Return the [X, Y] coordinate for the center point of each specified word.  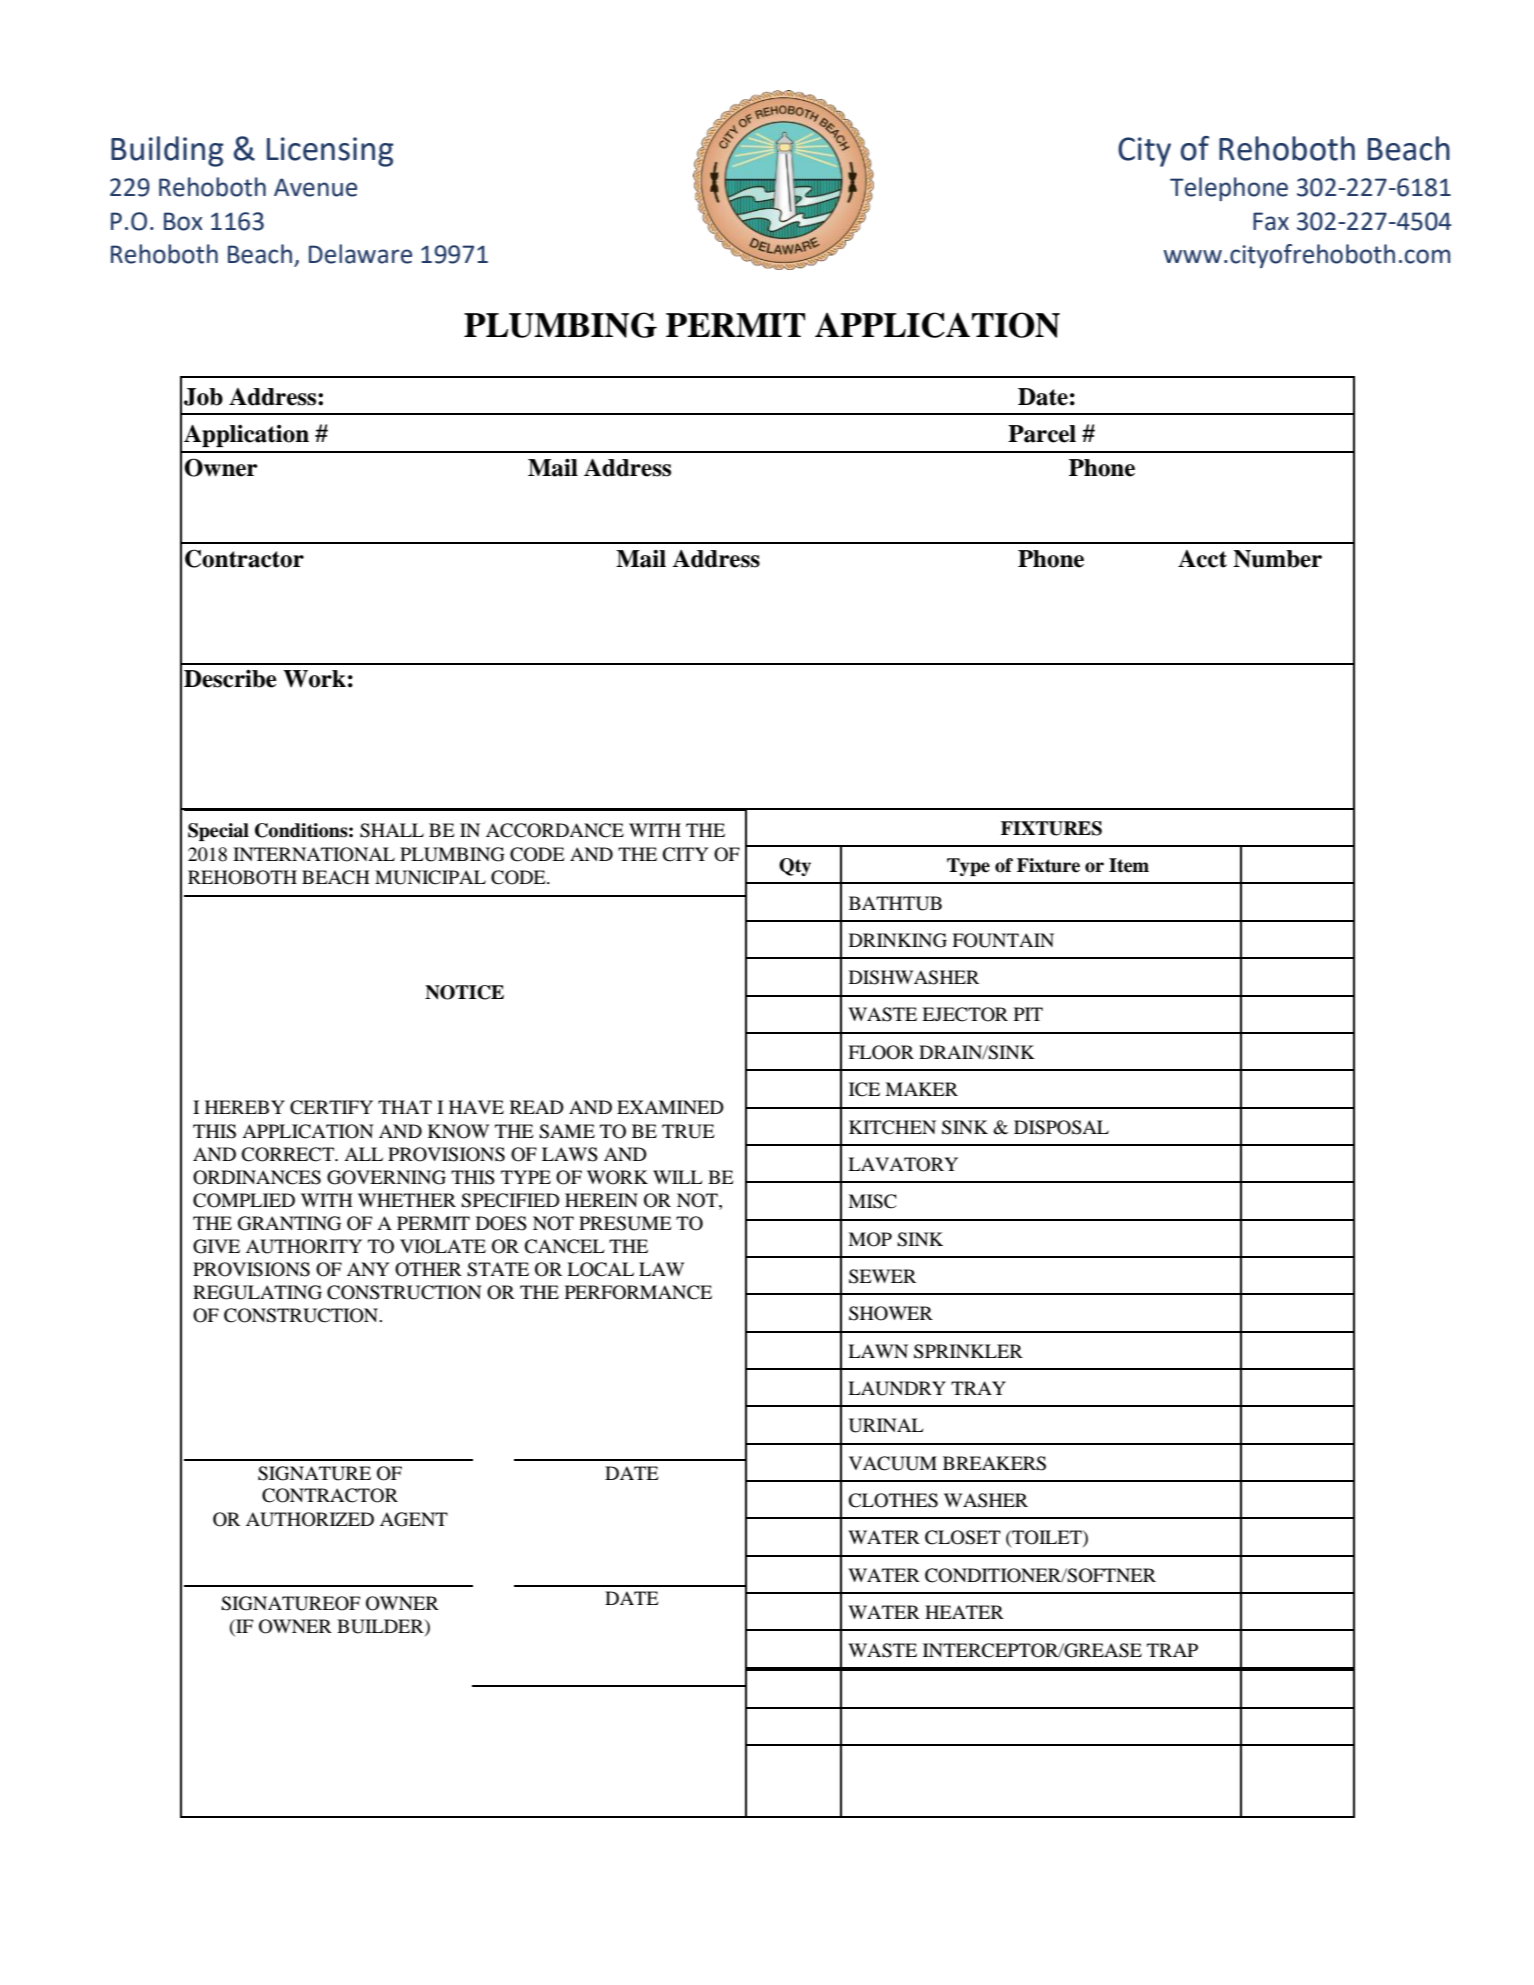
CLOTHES [893, 1500]
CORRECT [289, 1154]
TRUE [688, 1131]
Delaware [360, 254]
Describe [230, 678]
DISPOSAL [1061, 1127]
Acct [1202, 559]
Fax [1271, 221]
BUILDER [381, 1626]
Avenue [315, 187]
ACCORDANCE [555, 830]
